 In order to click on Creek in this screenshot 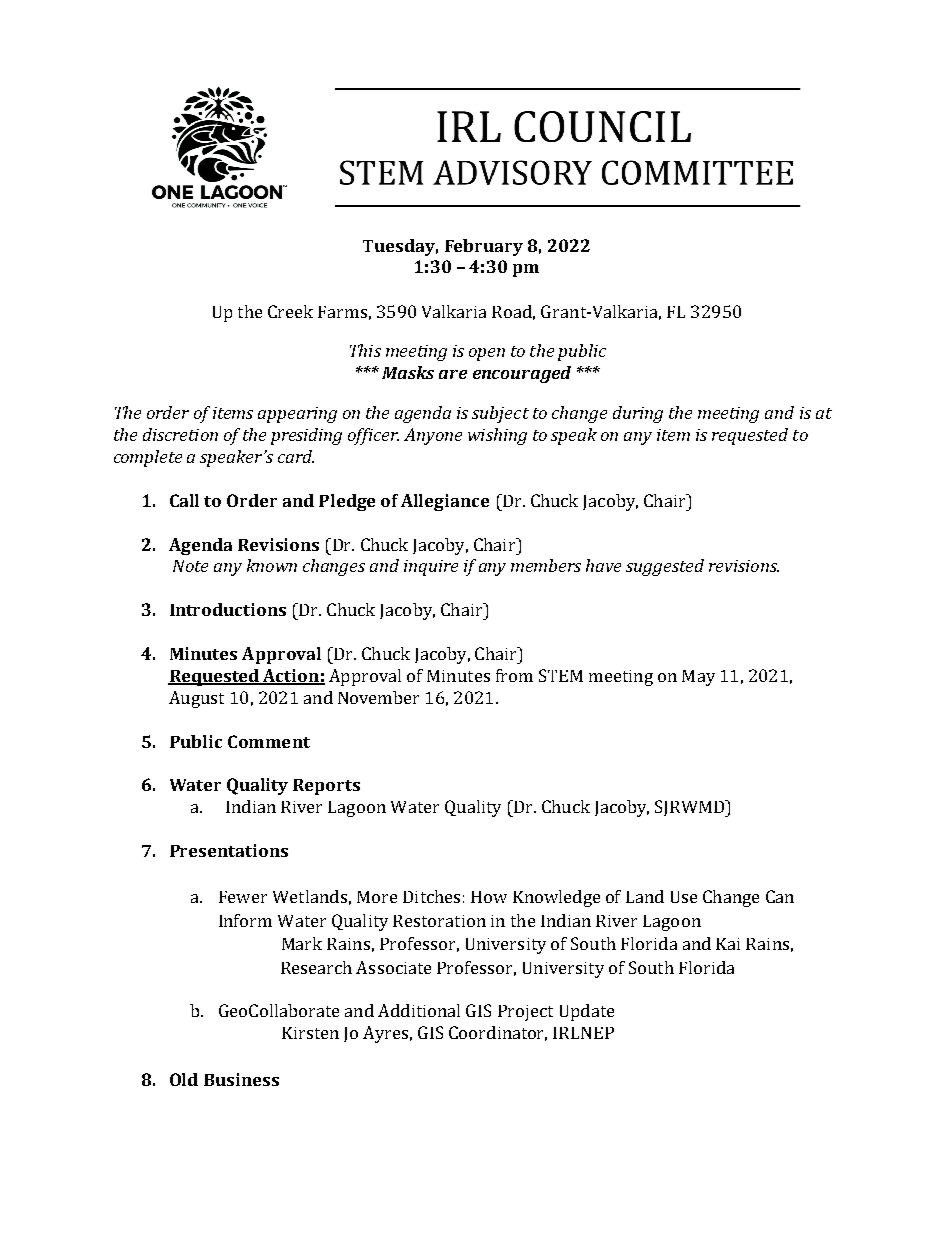, I will do `click(290, 311)`.
